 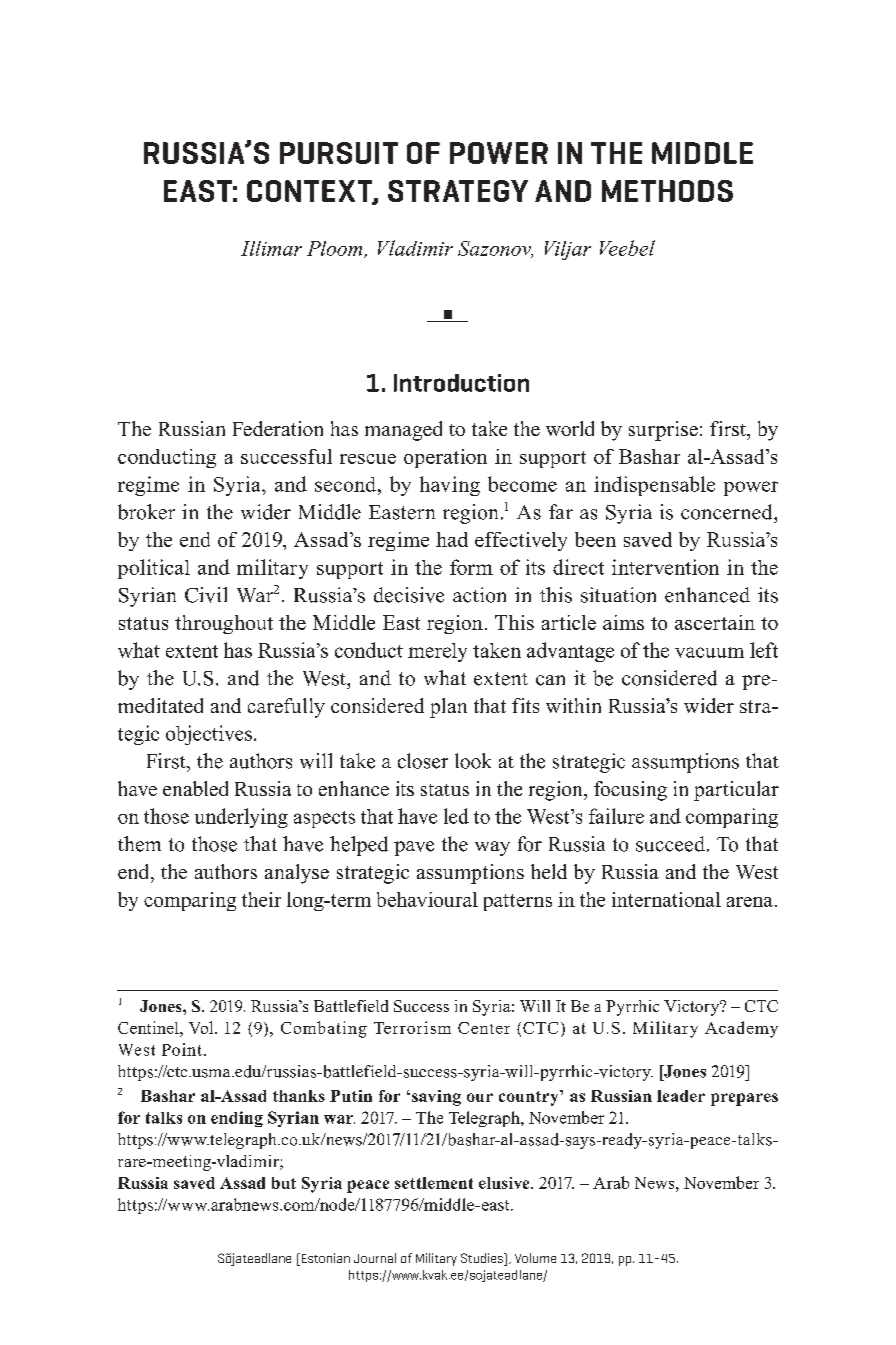 What do you see at coordinates (452, 539) in the document?
I see `had` at bounding box center [452, 539].
